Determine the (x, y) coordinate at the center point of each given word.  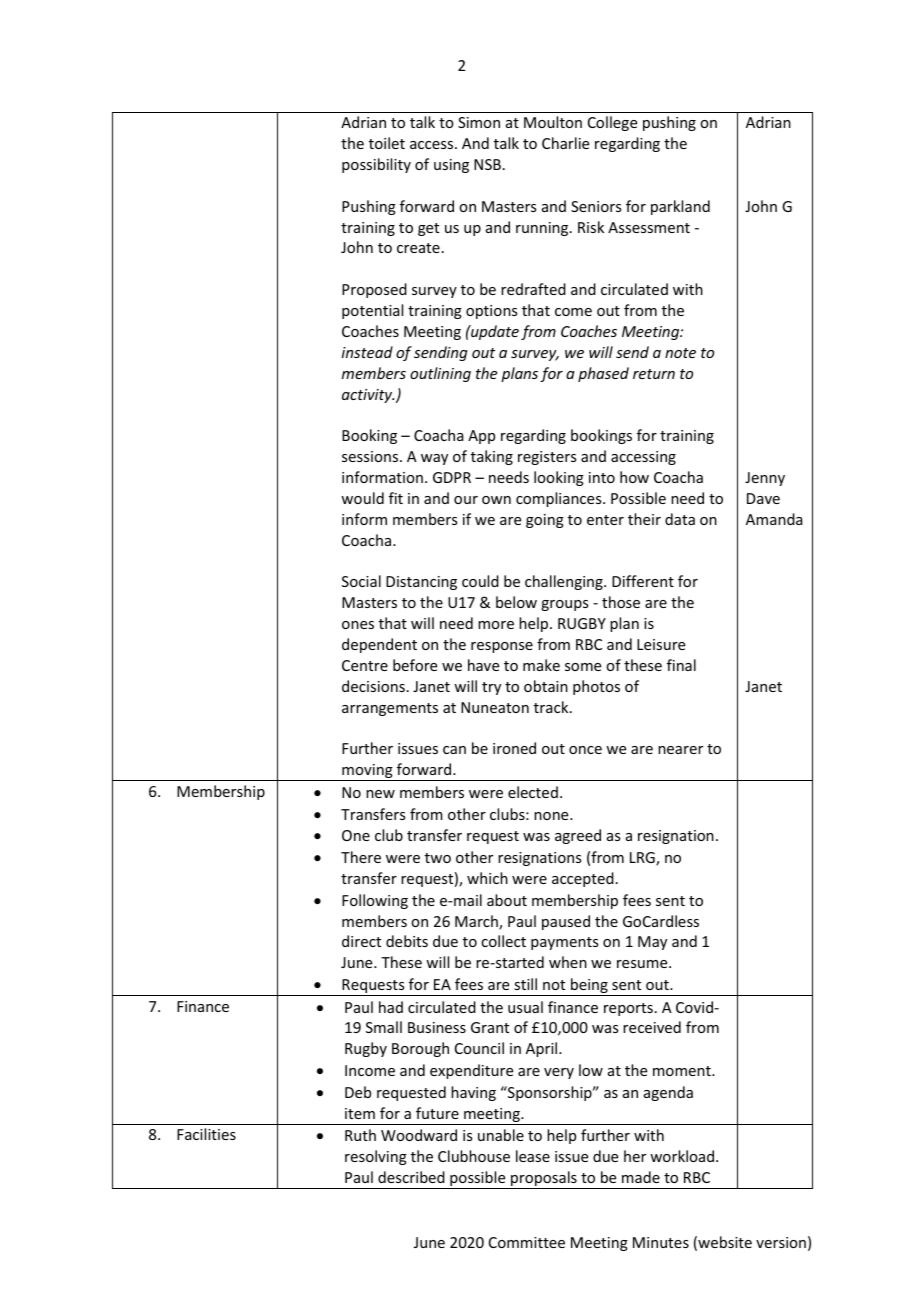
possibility (376, 165)
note (680, 353)
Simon (479, 122)
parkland (680, 207)
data (680, 519)
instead (367, 352)
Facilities (206, 1134)
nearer (680, 750)
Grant (490, 1027)
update (494, 332)
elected (533, 792)
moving (367, 772)
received (652, 1027)
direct (361, 941)
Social (361, 581)
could (480, 581)
